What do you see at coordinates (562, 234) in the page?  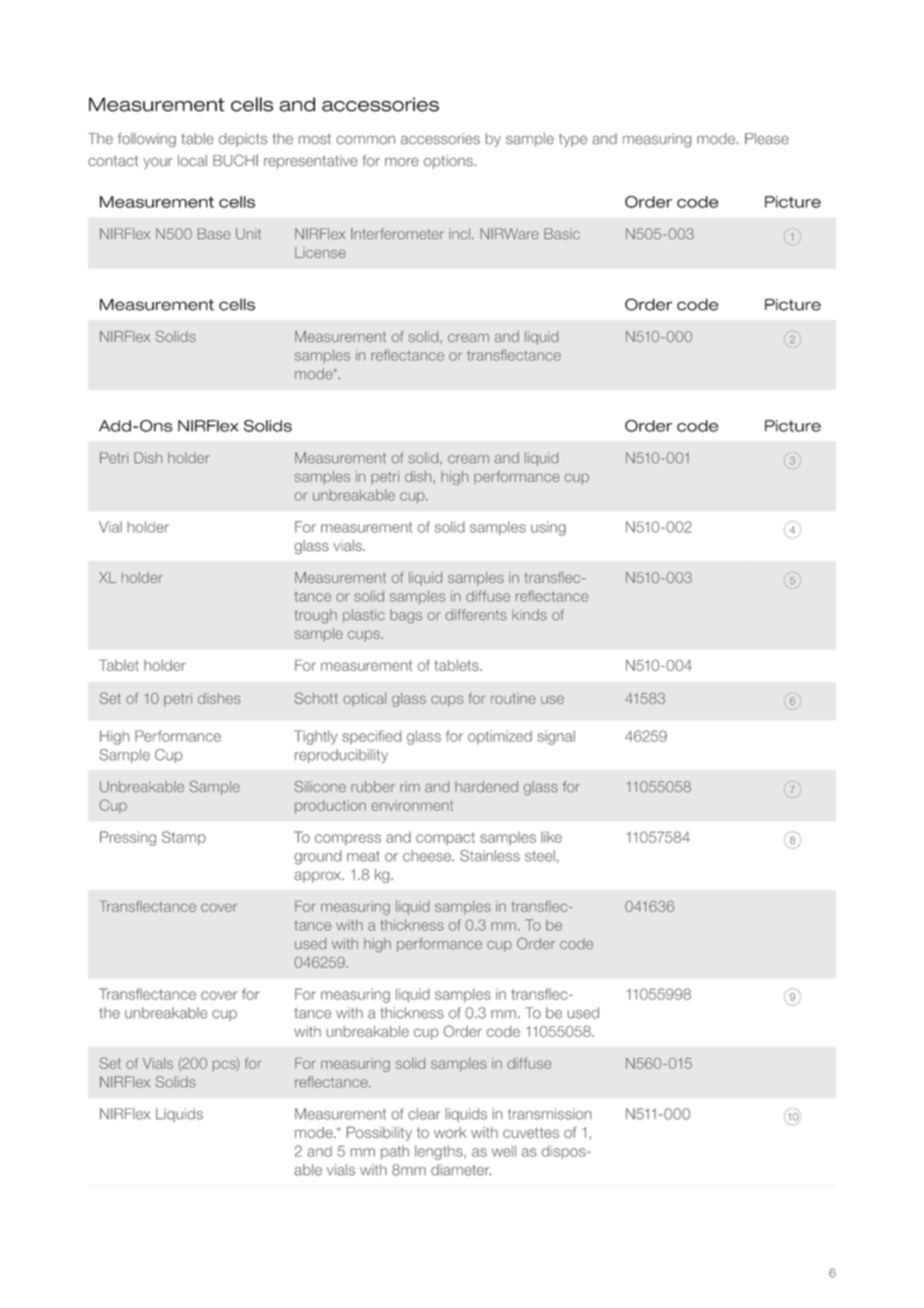 I see `Basic` at bounding box center [562, 234].
